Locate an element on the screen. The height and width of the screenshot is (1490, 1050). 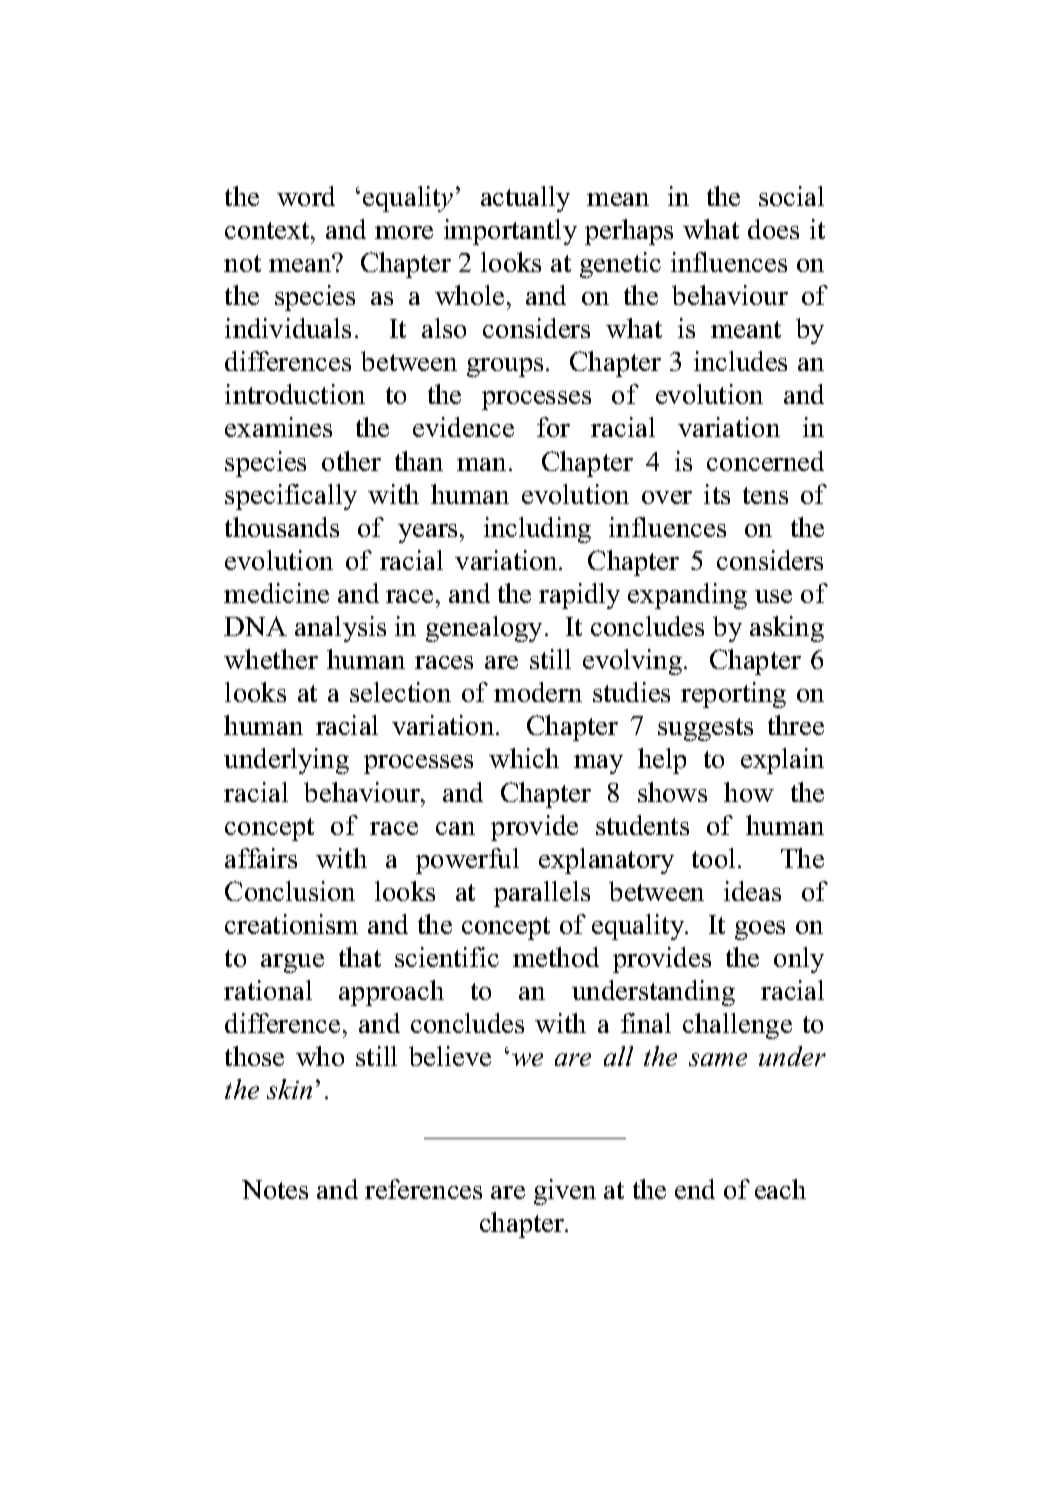
end is located at coordinates (695, 1189).
